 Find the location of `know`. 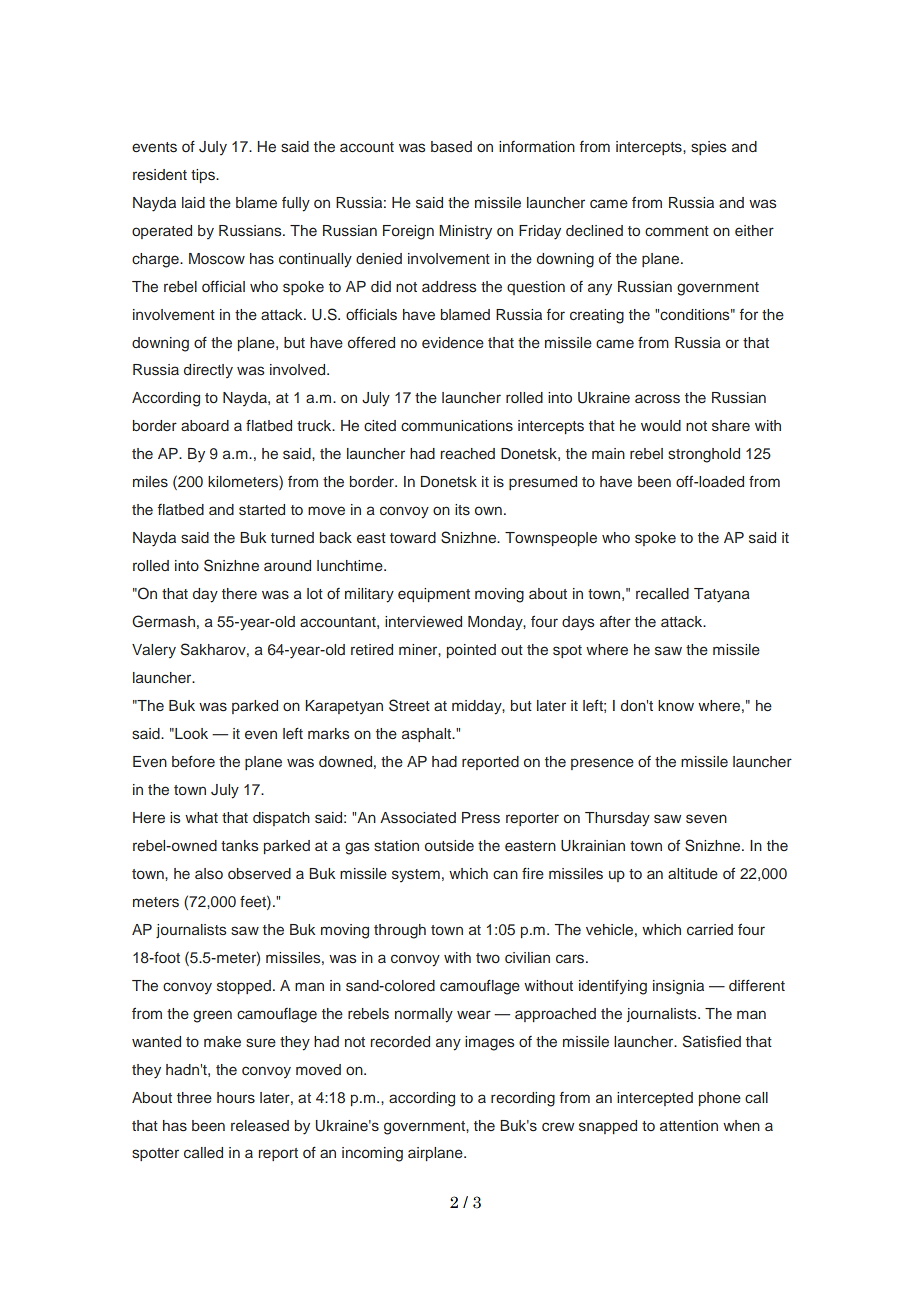

know is located at coordinates (676, 705).
